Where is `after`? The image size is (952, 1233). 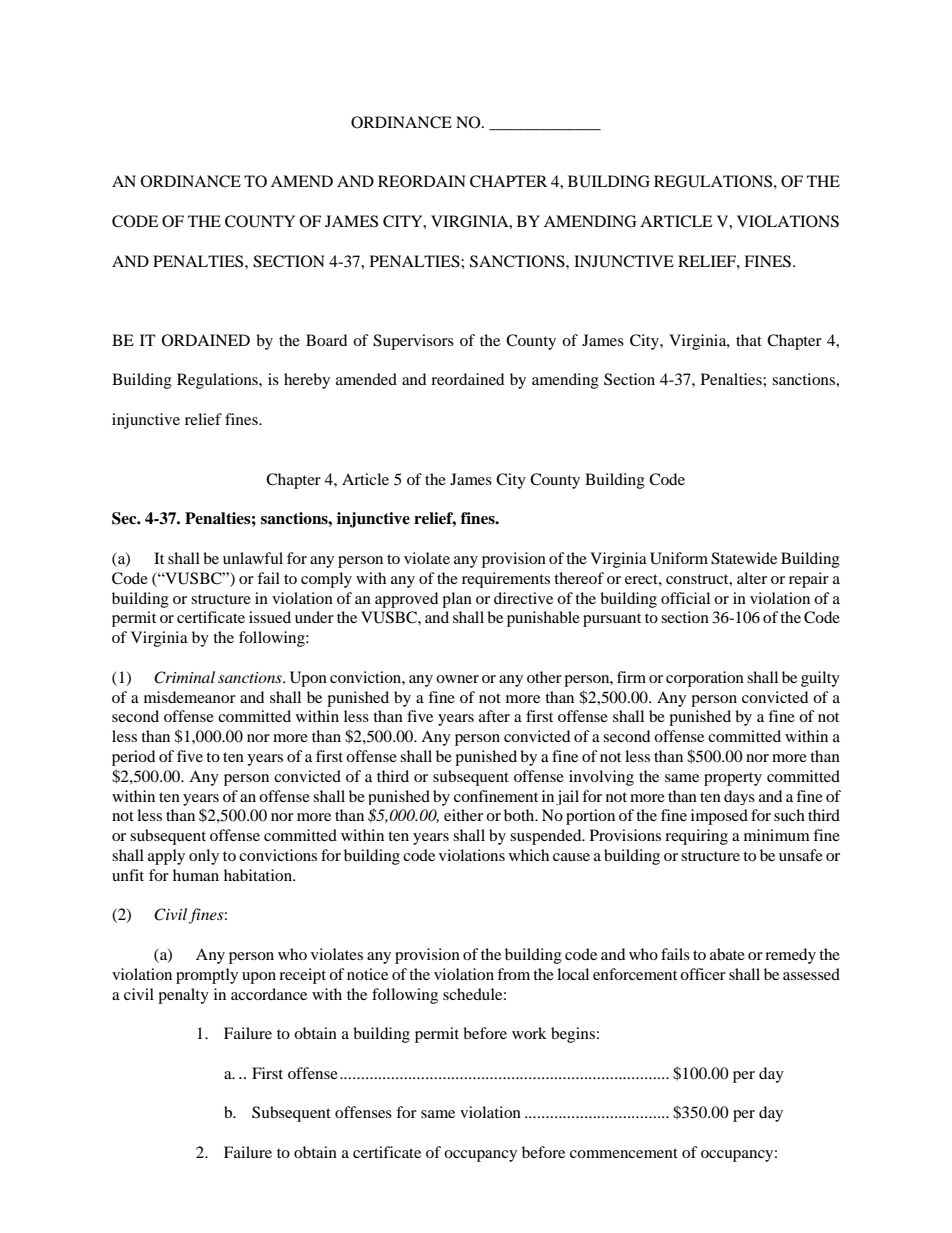
after is located at coordinates (494, 716).
